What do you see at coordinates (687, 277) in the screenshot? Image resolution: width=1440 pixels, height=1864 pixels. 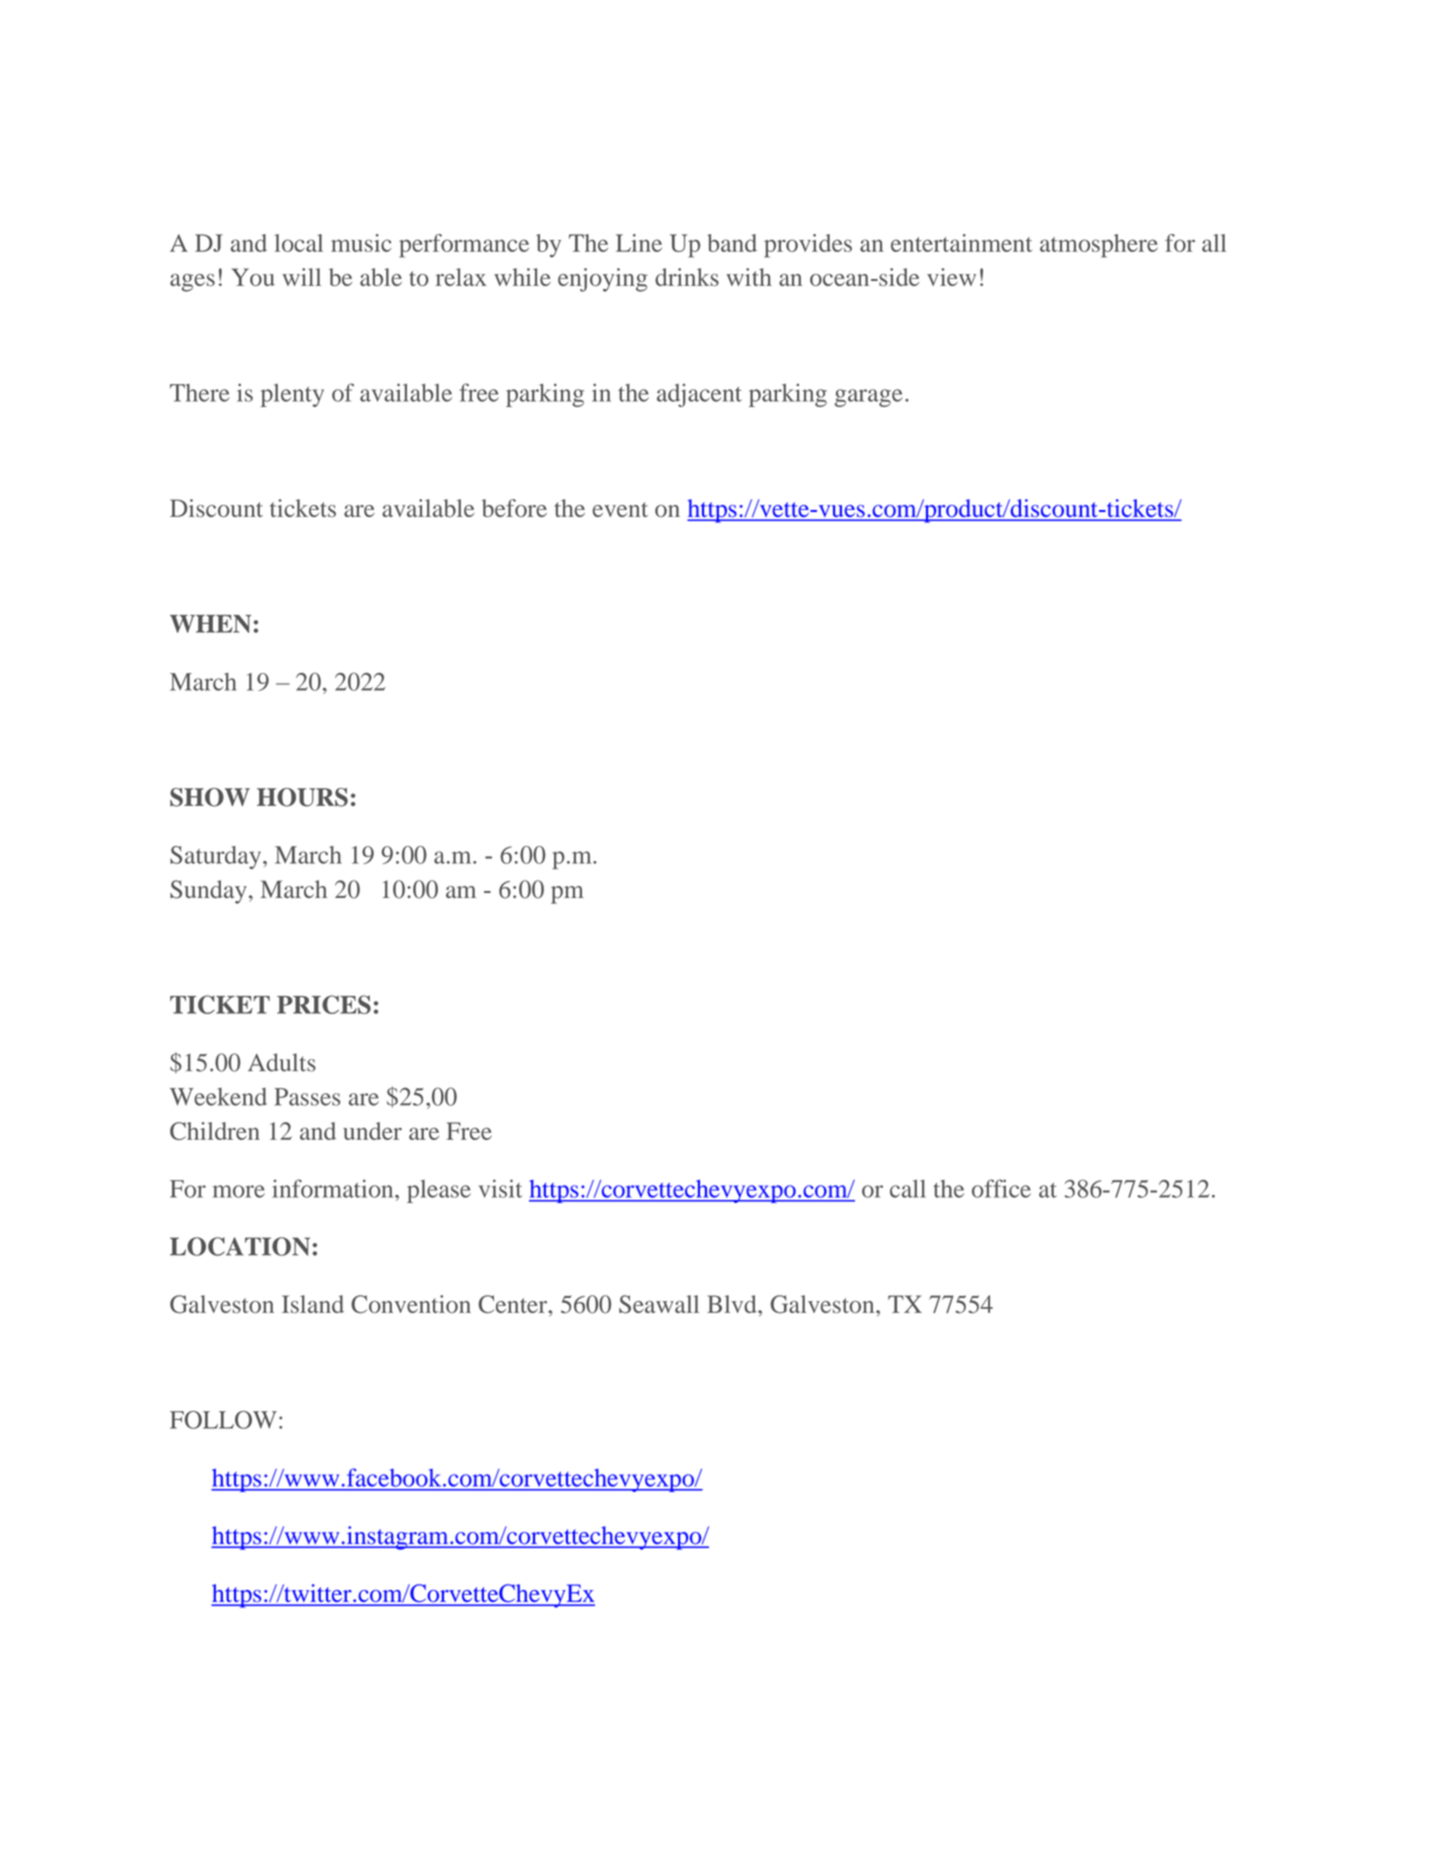 I see `drinks` at bounding box center [687, 277].
